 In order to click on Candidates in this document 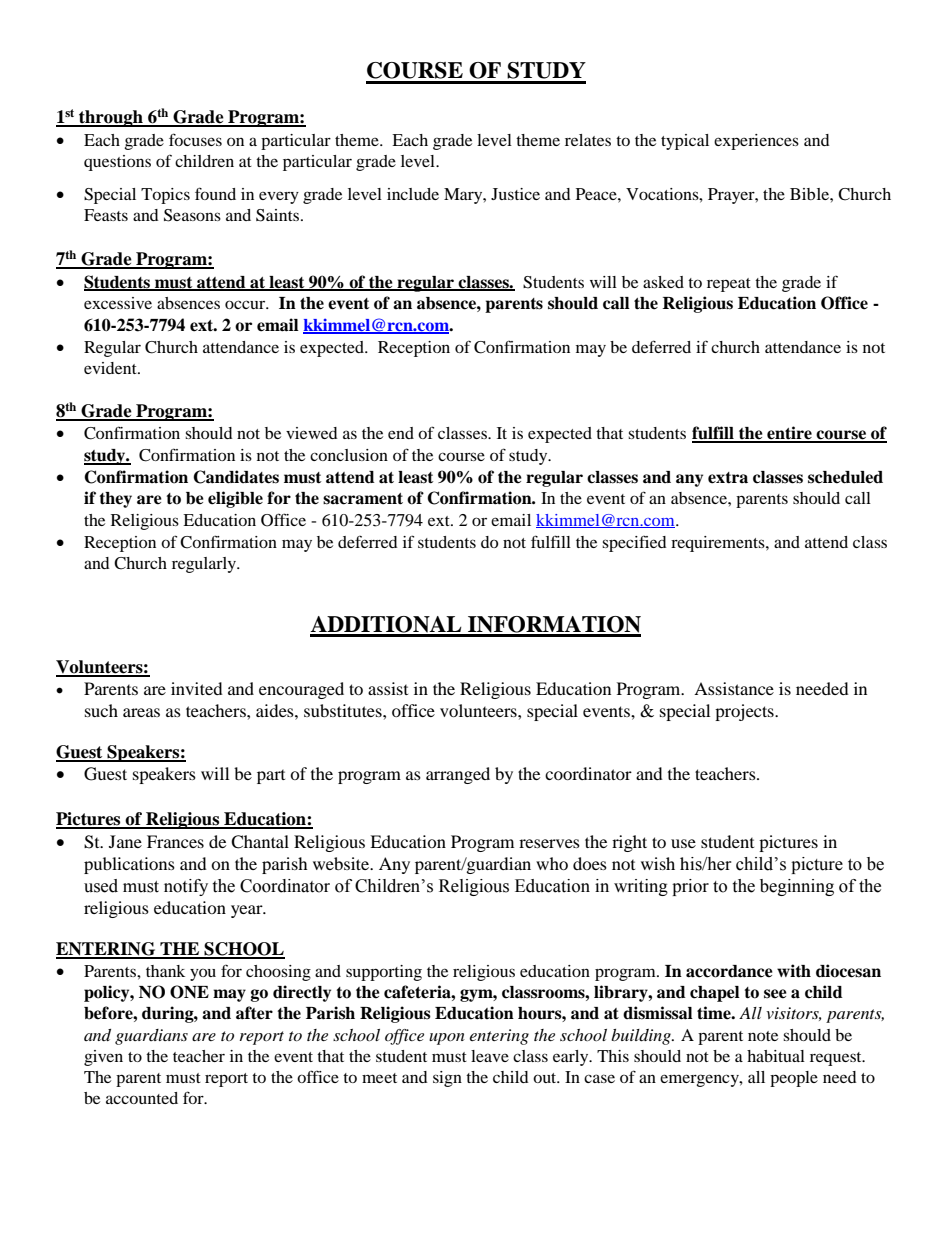, I will do `click(236, 477)`.
